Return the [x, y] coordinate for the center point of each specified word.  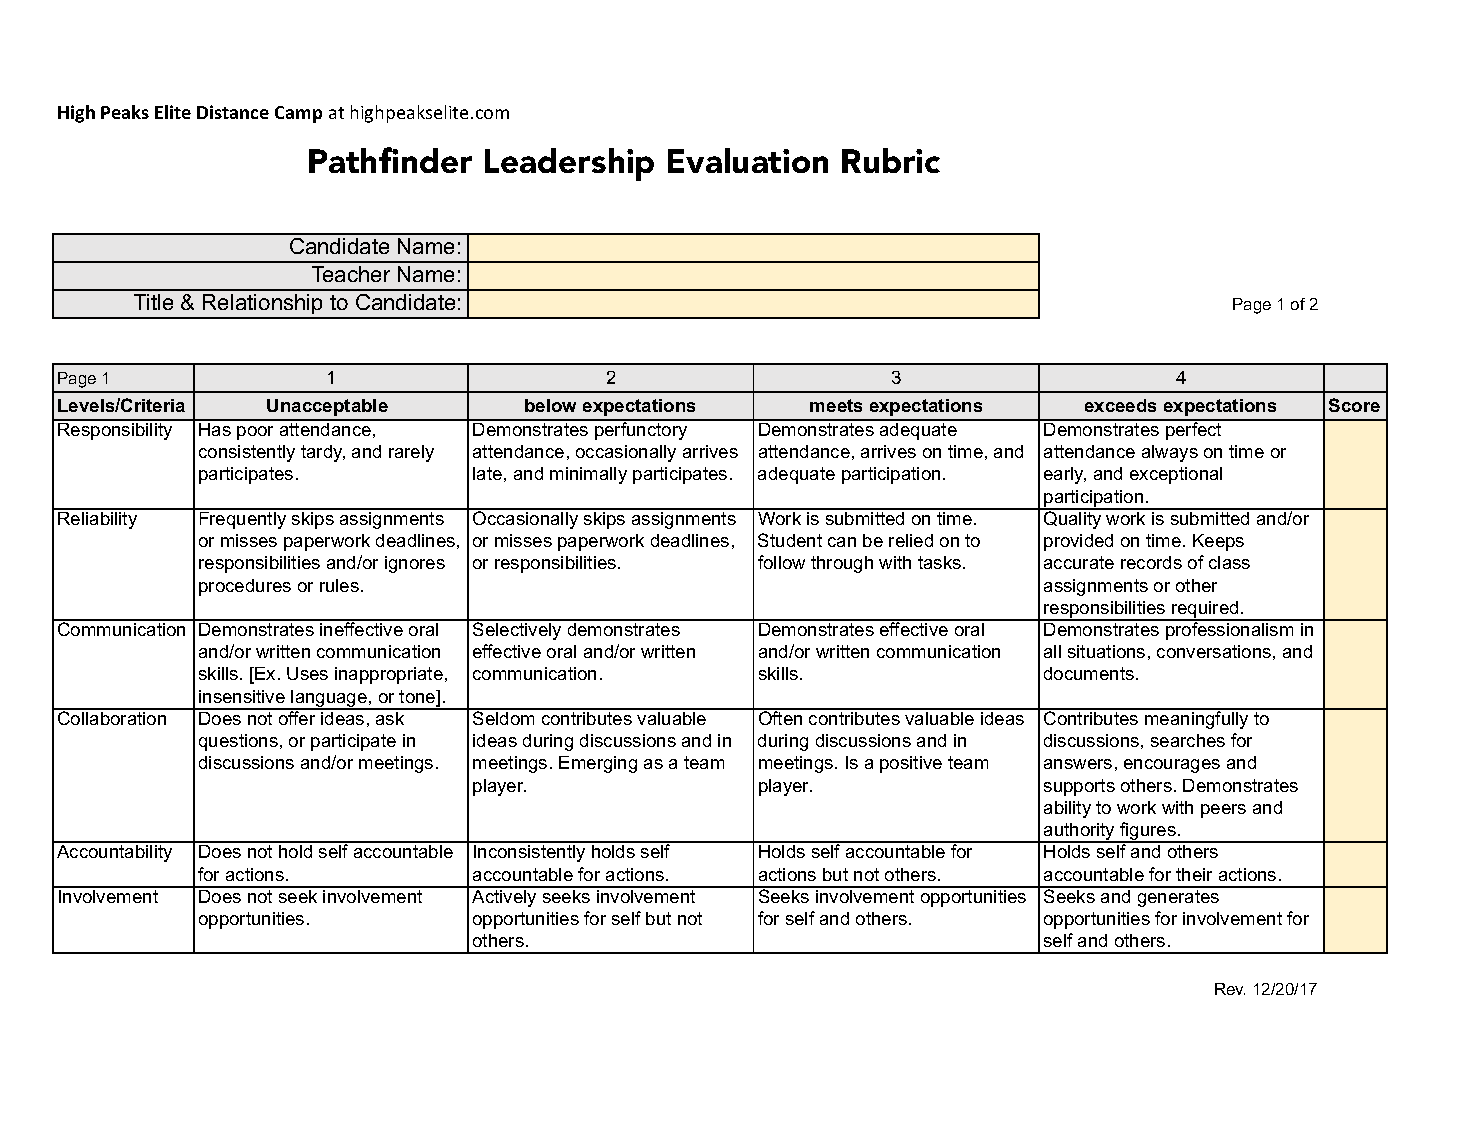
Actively [504, 897]
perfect [1194, 430]
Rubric [891, 160]
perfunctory [641, 430]
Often [781, 717]
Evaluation [748, 160]
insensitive [242, 696]
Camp [298, 114]
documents [1089, 673]
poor [255, 433]
